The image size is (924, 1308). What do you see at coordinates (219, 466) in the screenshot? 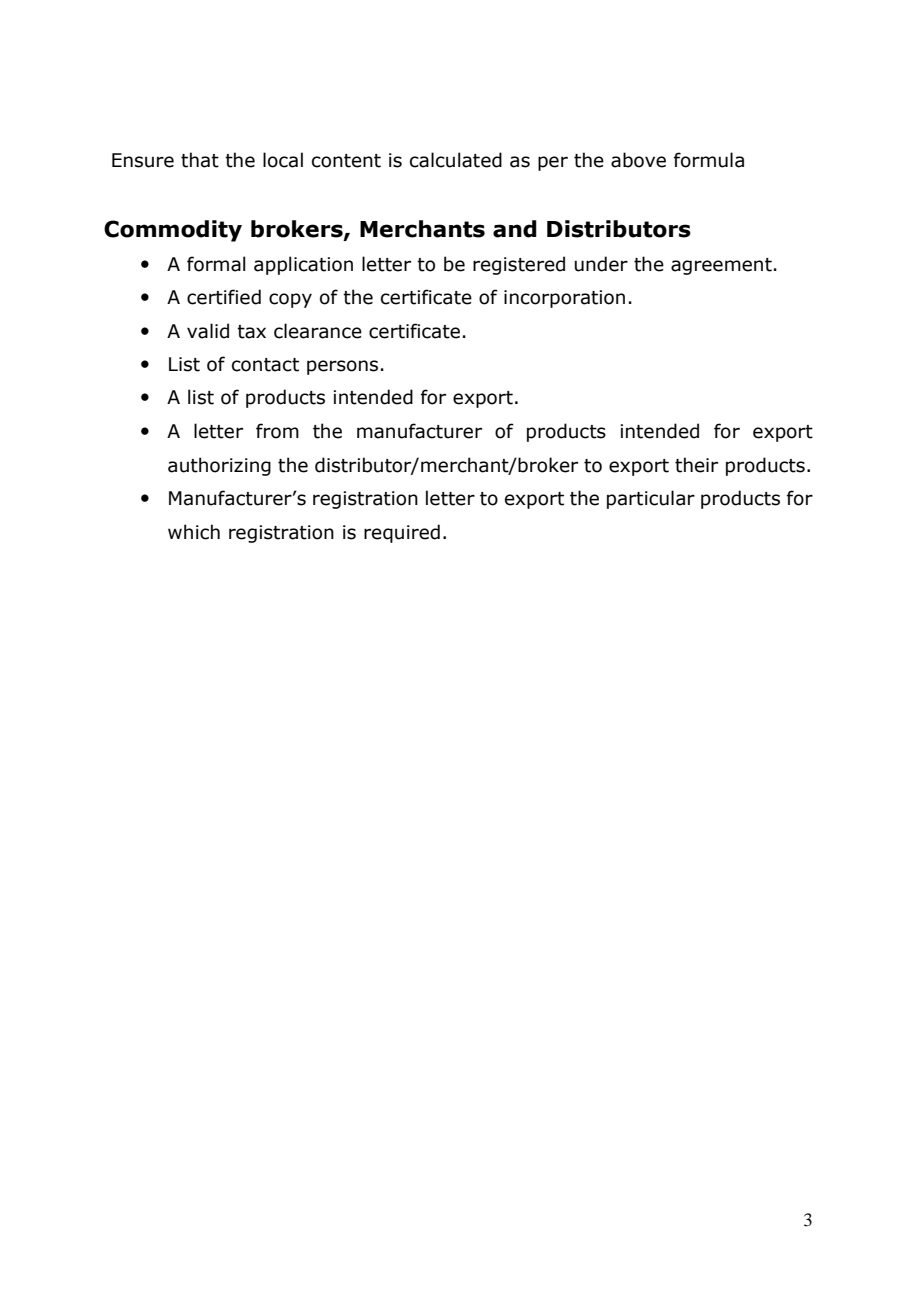
I see `authorizing` at bounding box center [219, 466].
